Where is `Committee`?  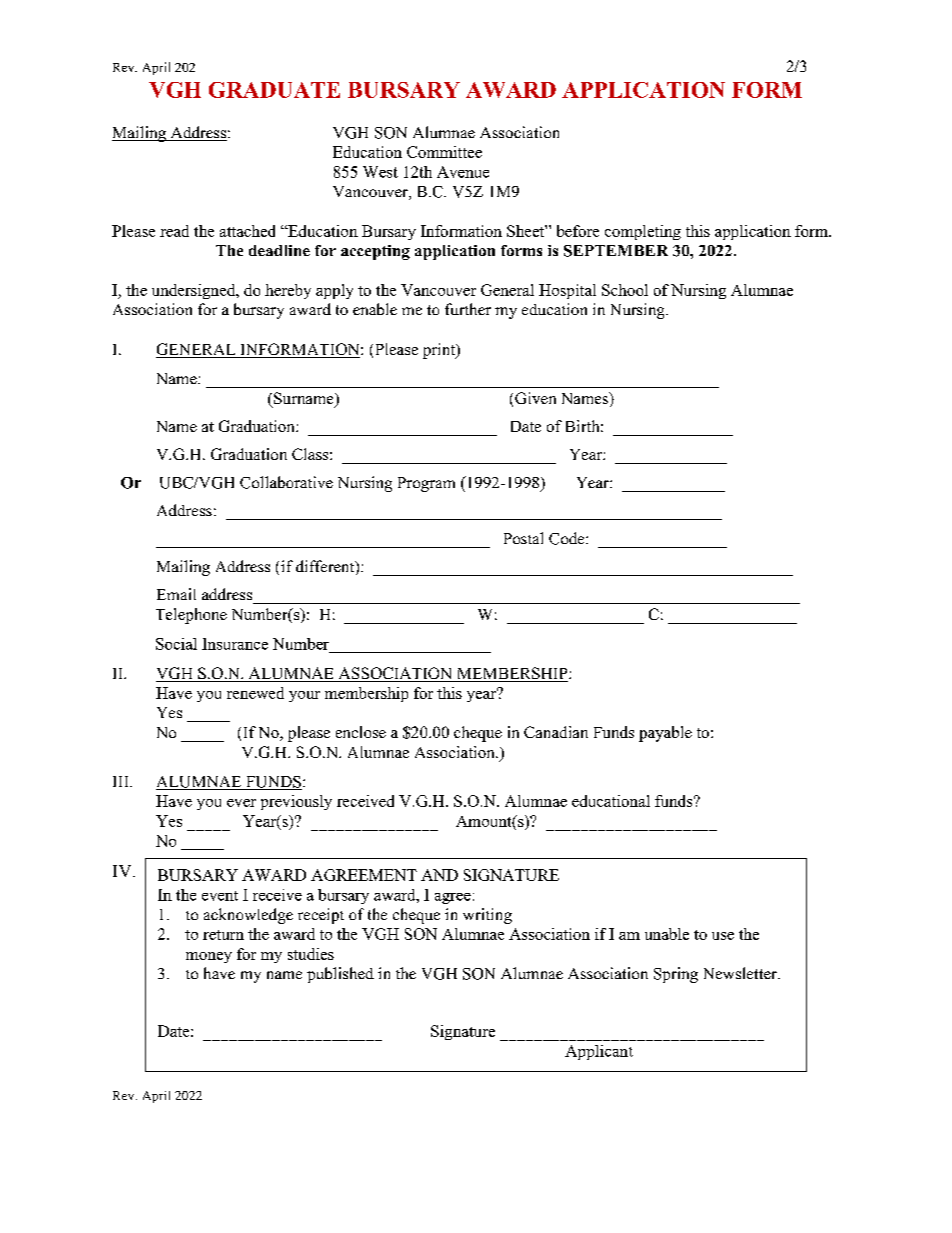 Committee is located at coordinates (444, 152).
